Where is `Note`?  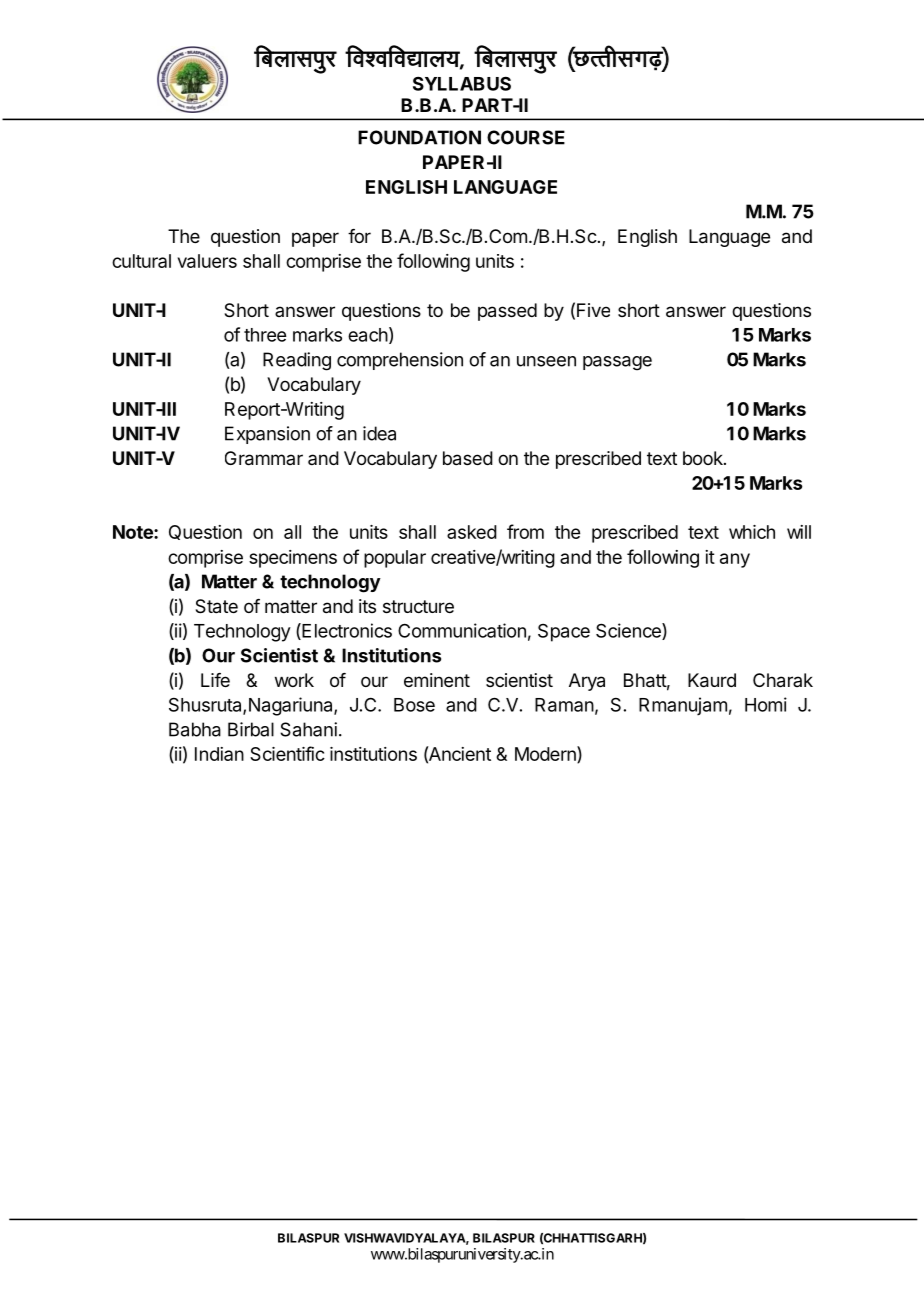 Note is located at coordinates (134, 532).
